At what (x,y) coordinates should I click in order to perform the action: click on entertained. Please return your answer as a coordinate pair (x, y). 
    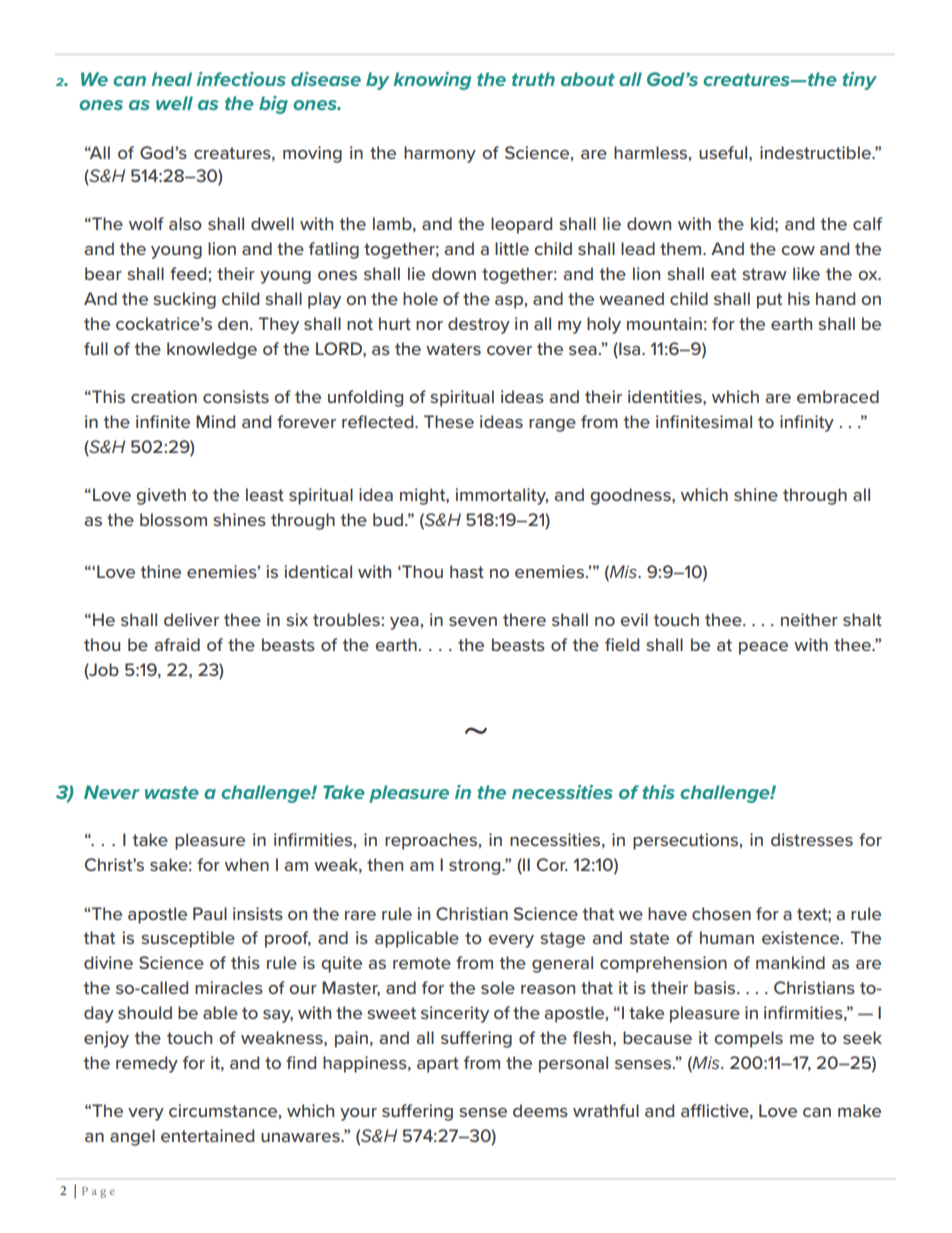
    Looking at the image, I should click on (207, 1135).
